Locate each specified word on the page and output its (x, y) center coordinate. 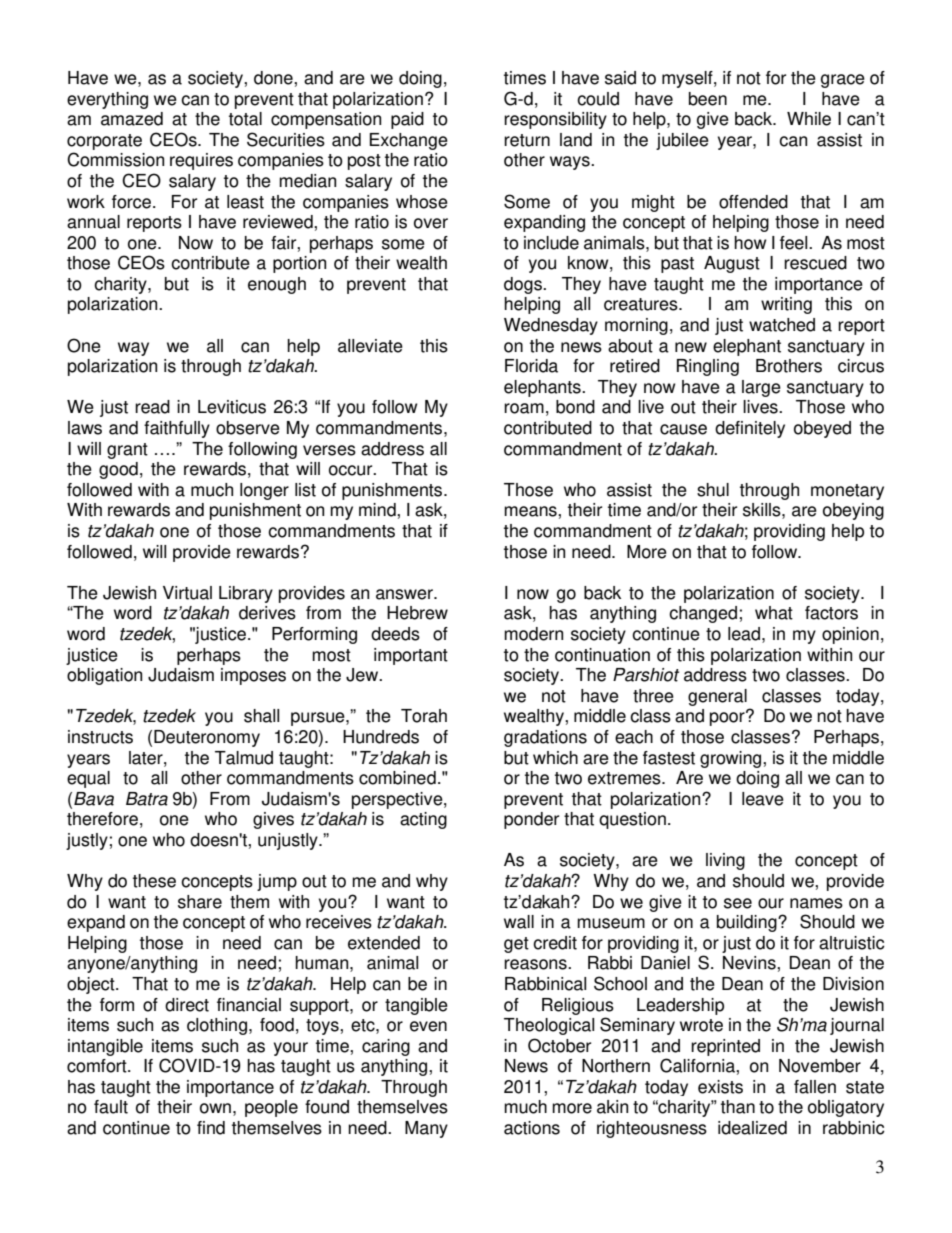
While (809, 119)
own (215, 1108)
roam (524, 408)
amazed (132, 119)
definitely (750, 429)
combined (397, 778)
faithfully (177, 429)
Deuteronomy (207, 738)
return (527, 140)
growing (732, 759)
